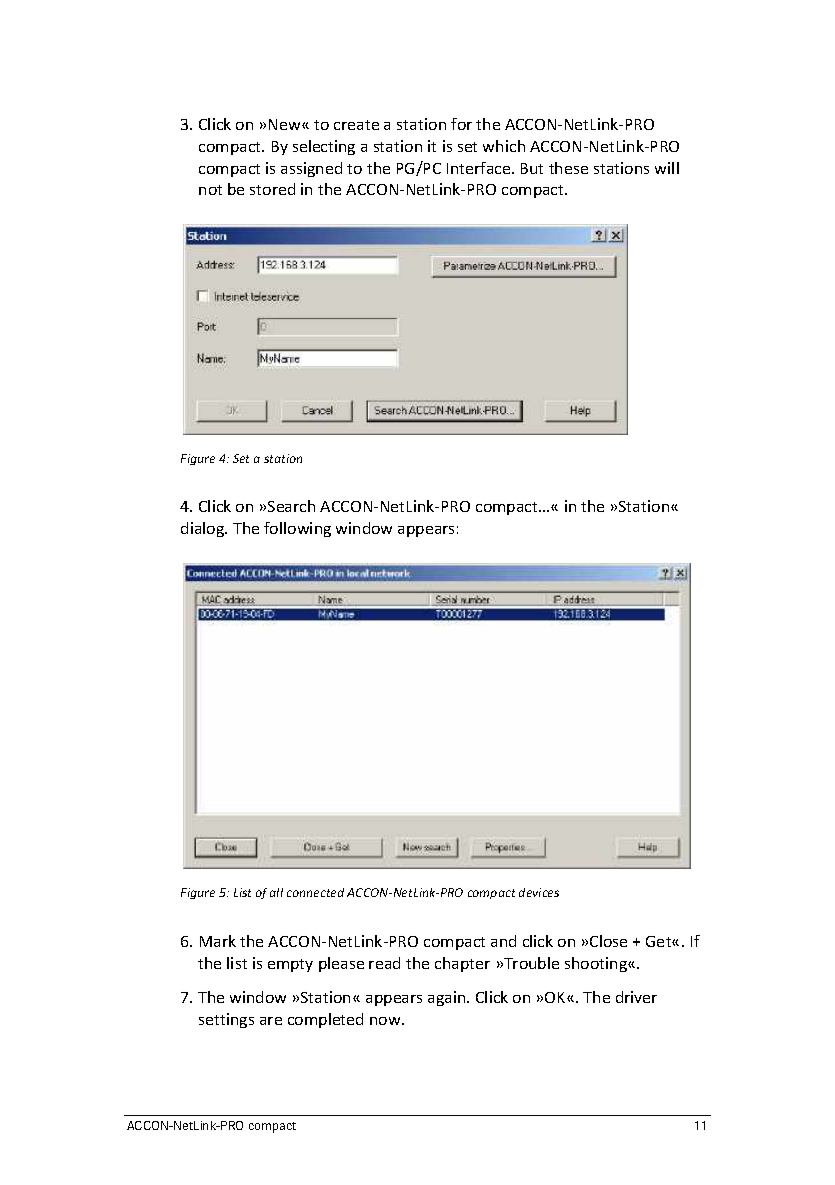 The image size is (835, 1185). I want to click on these, so click(568, 168).
